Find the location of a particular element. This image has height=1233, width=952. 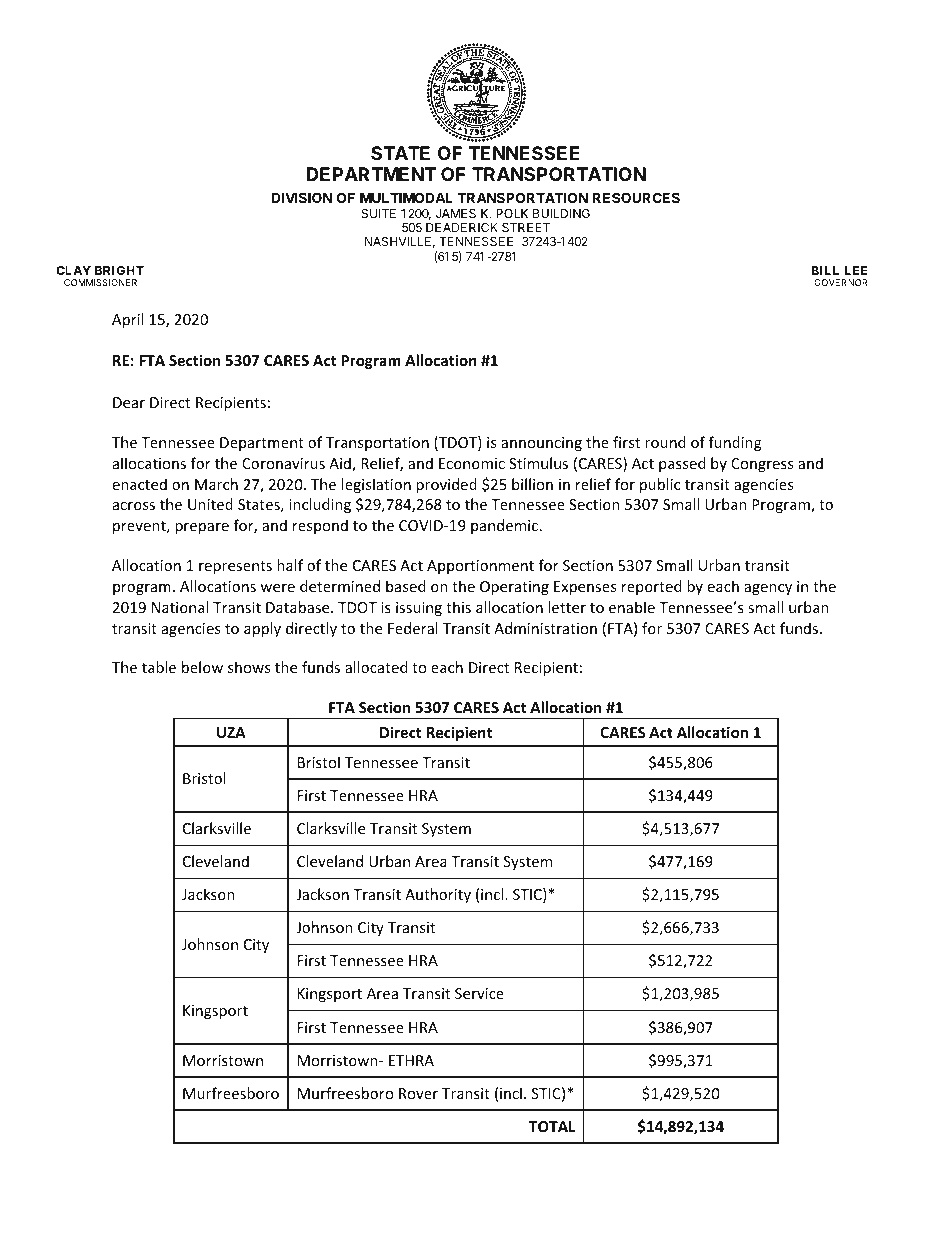

Rover is located at coordinates (418, 1093).
